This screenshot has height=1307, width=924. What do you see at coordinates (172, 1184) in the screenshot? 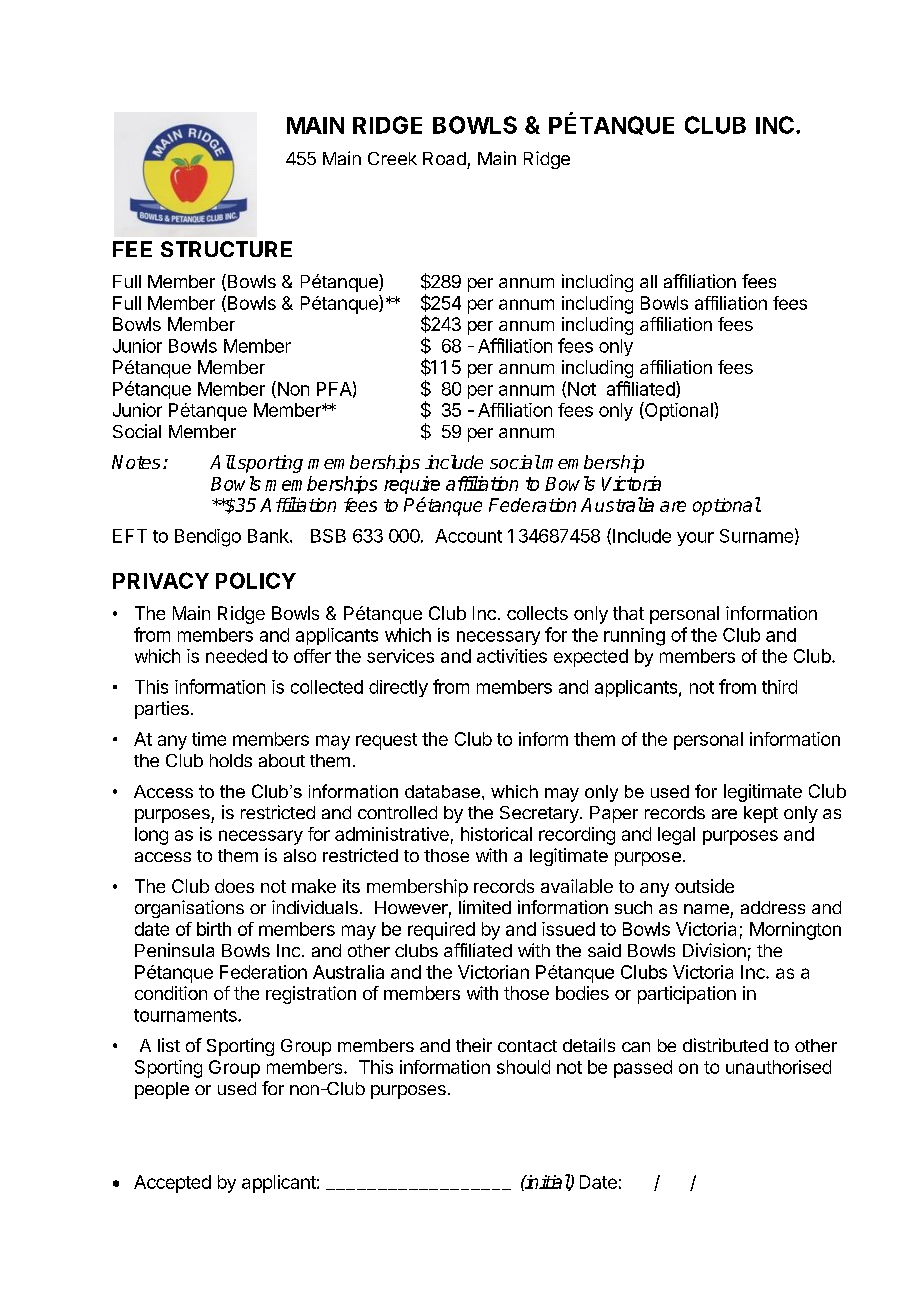
I see `Accepted` at bounding box center [172, 1184].
